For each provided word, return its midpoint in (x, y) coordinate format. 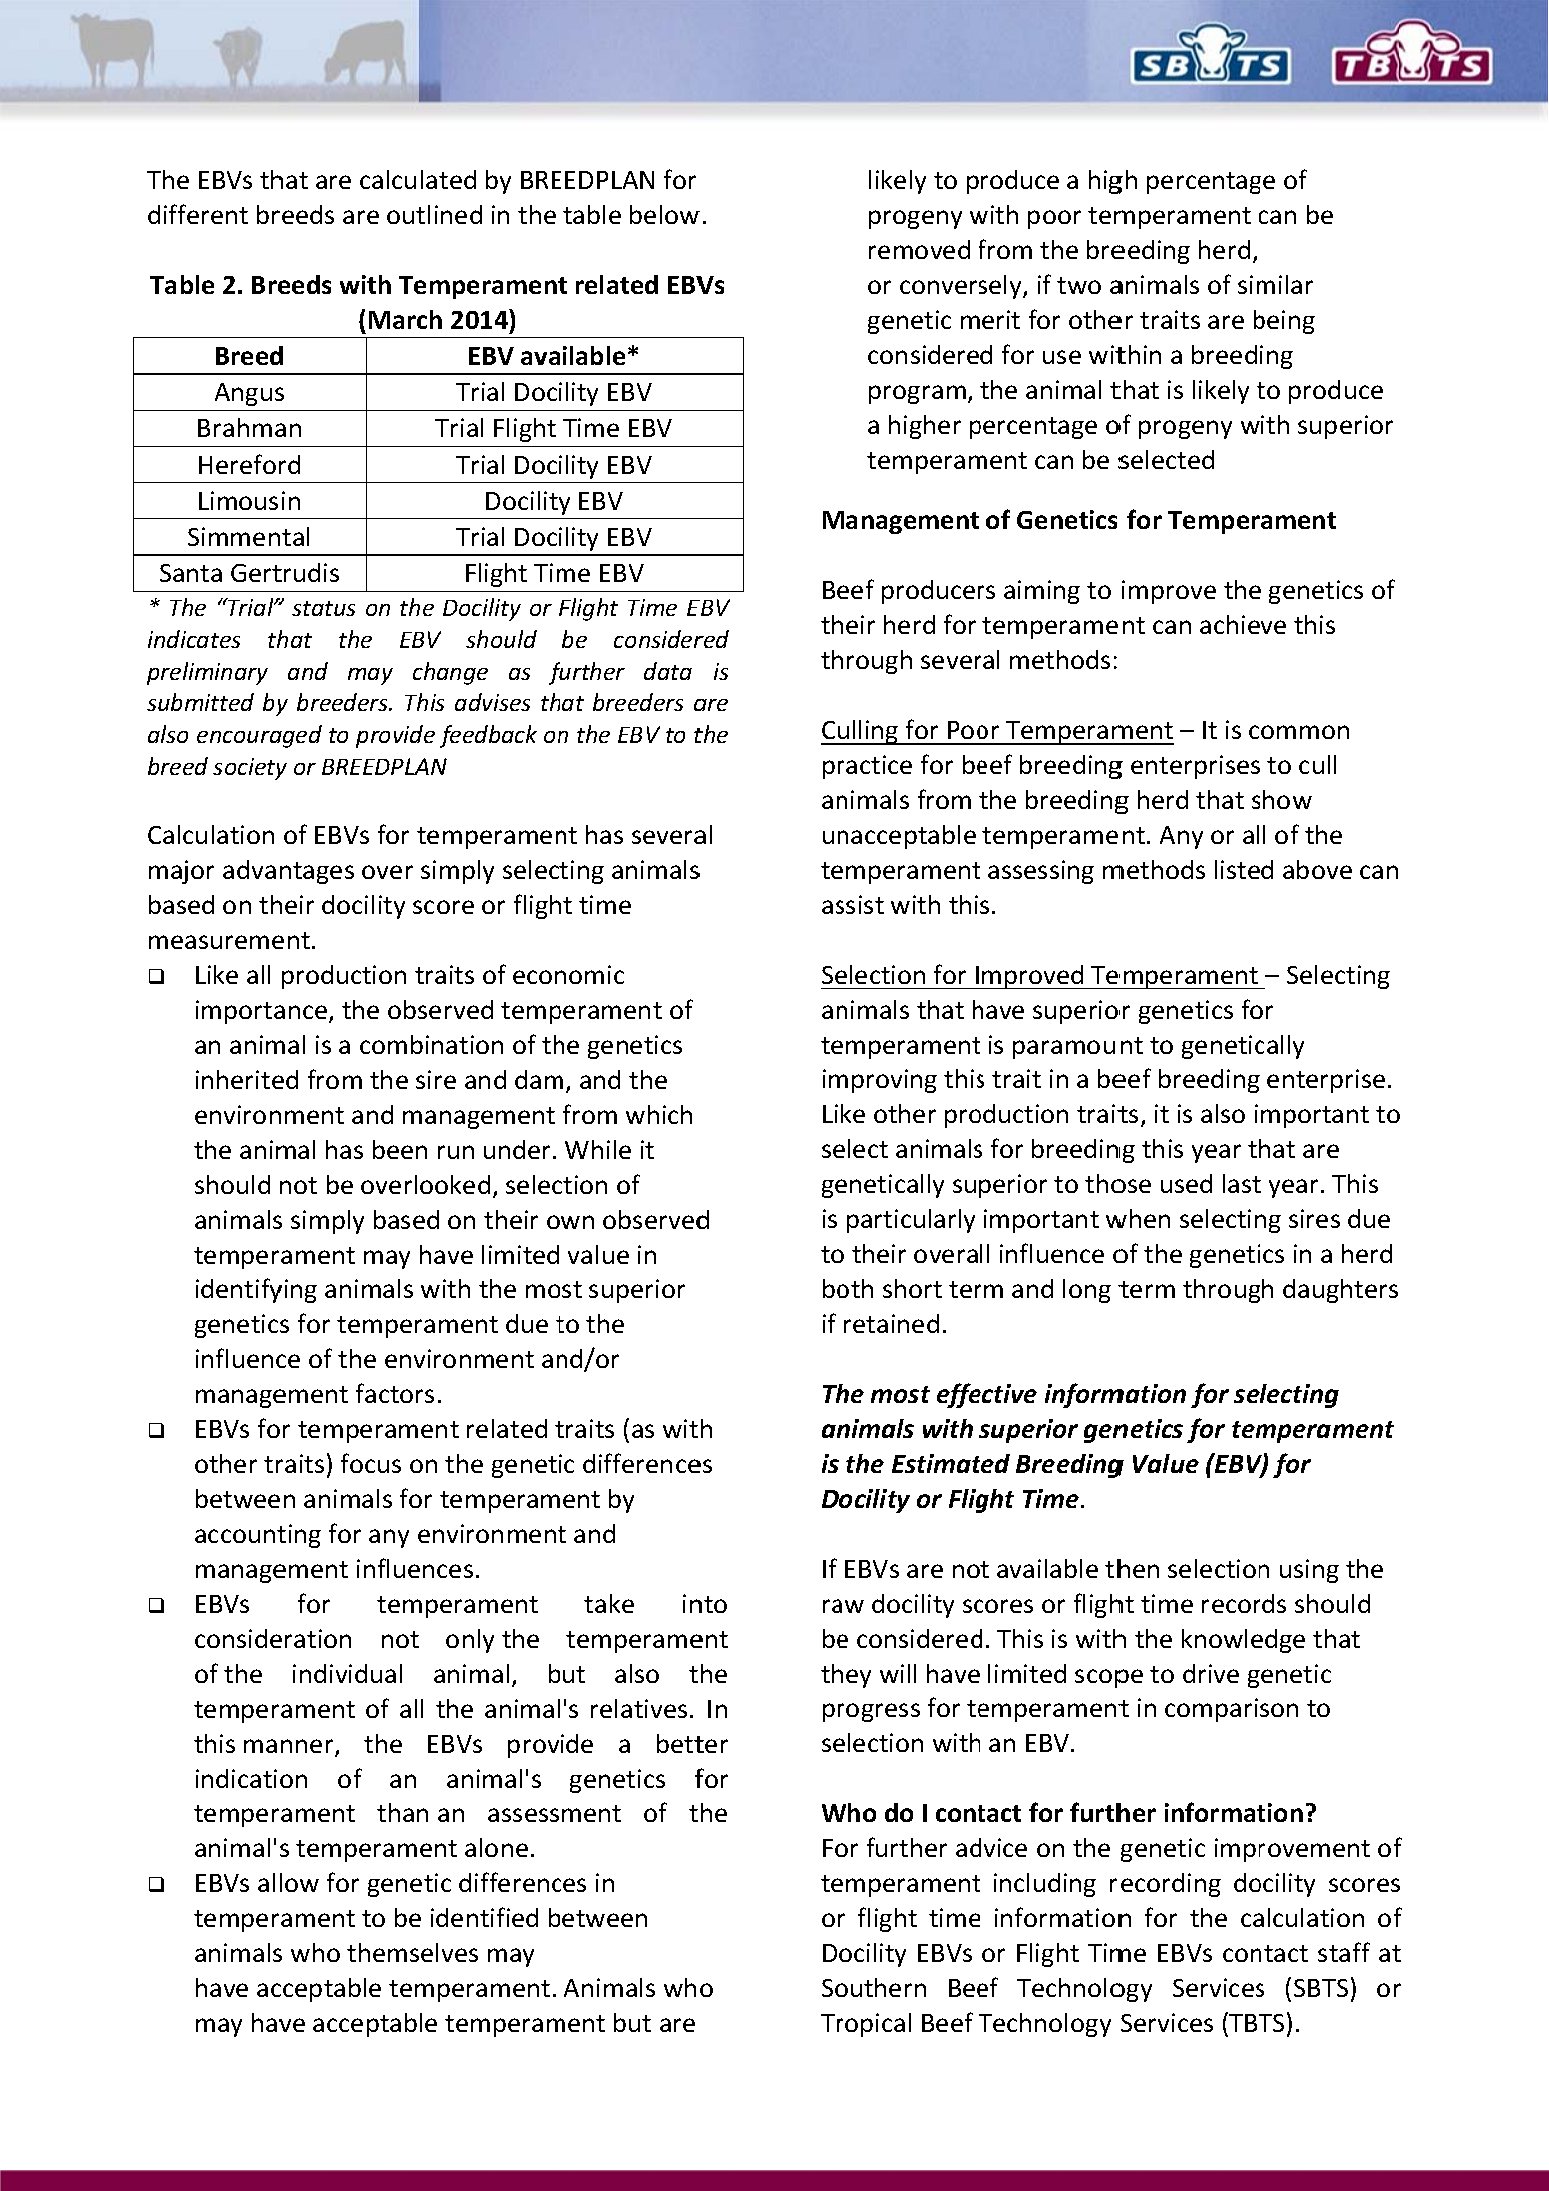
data (668, 671)
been (400, 1149)
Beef (947, 2022)
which (659, 1114)
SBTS (1321, 1988)
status (323, 608)
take (609, 1603)
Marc (398, 320)
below (665, 214)
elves (449, 1952)
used (1186, 1183)
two (1079, 285)
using (1309, 1571)
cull (1317, 764)
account (240, 1534)
